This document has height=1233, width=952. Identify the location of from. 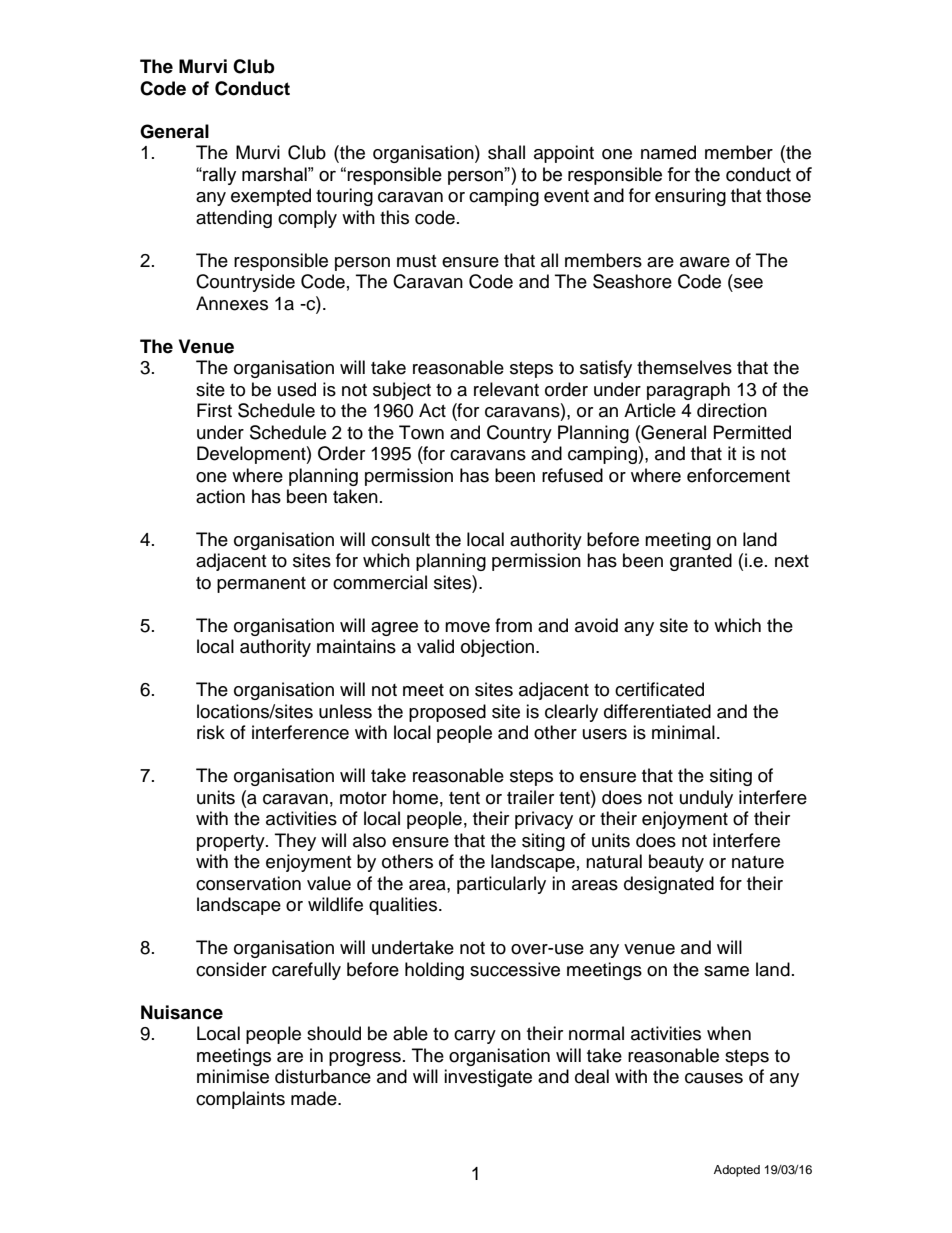
(513, 625).
